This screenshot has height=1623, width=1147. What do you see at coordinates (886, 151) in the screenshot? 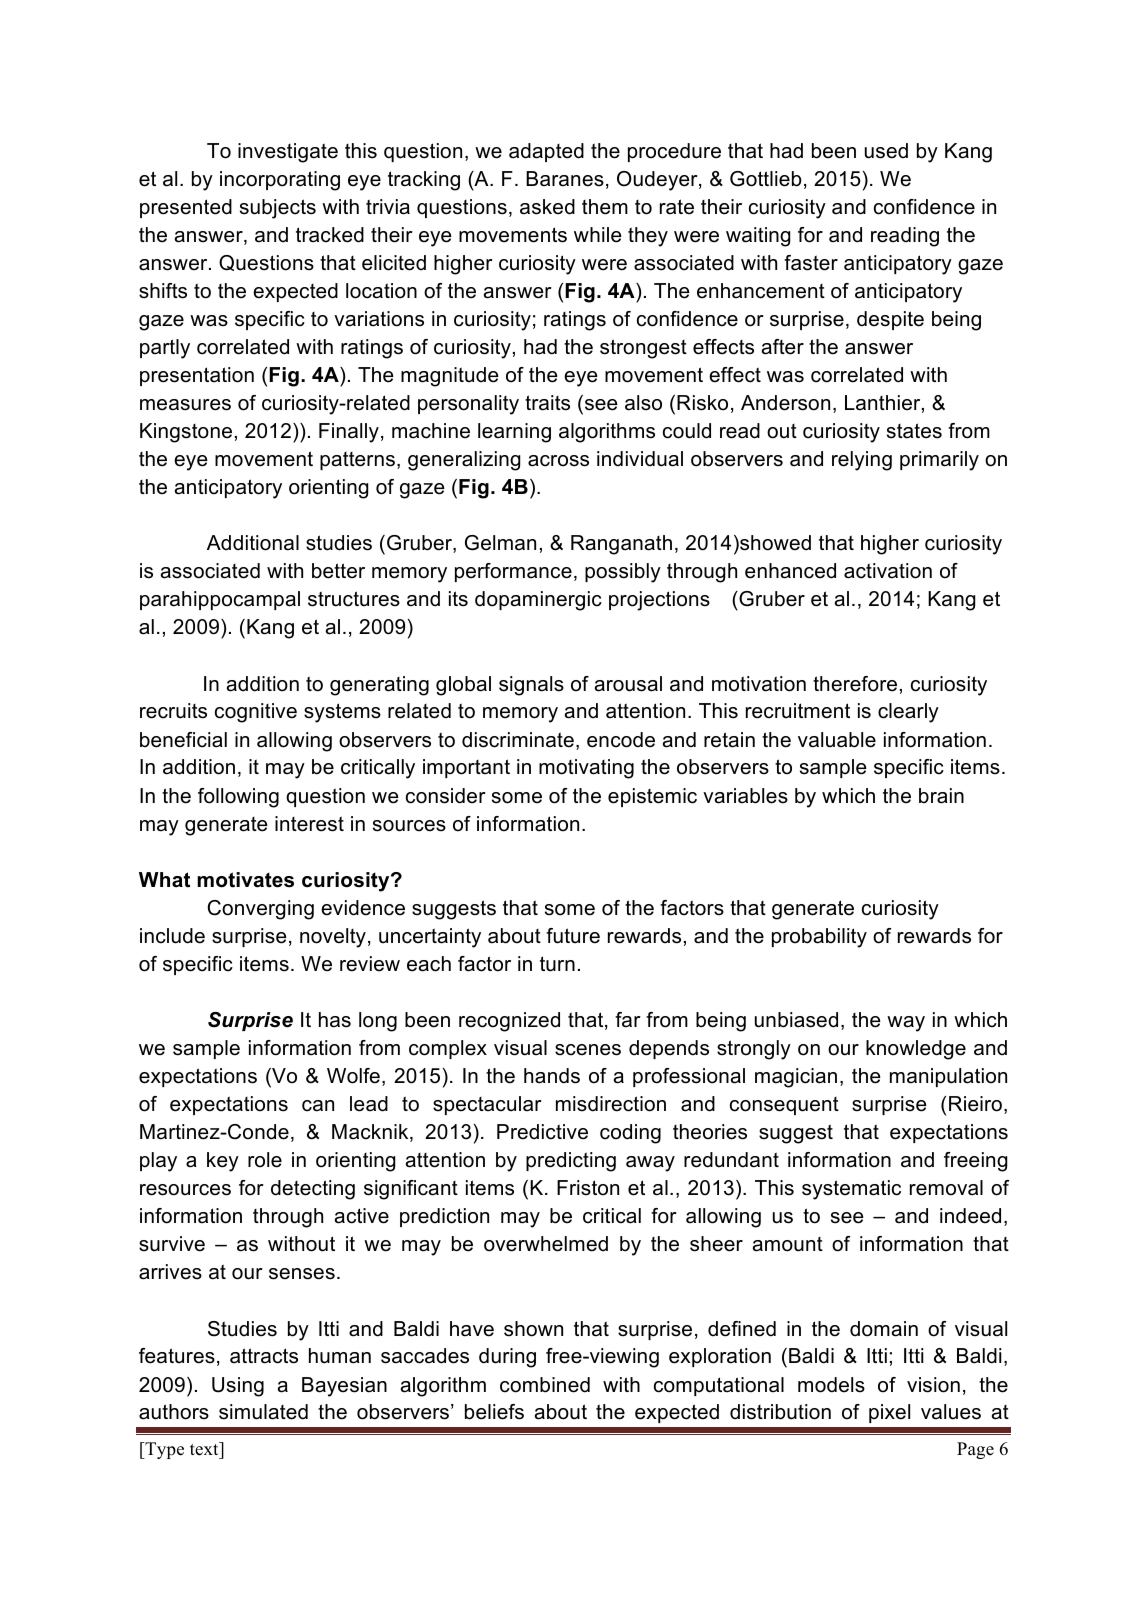
I see `used` at bounding box center [886, 151].
